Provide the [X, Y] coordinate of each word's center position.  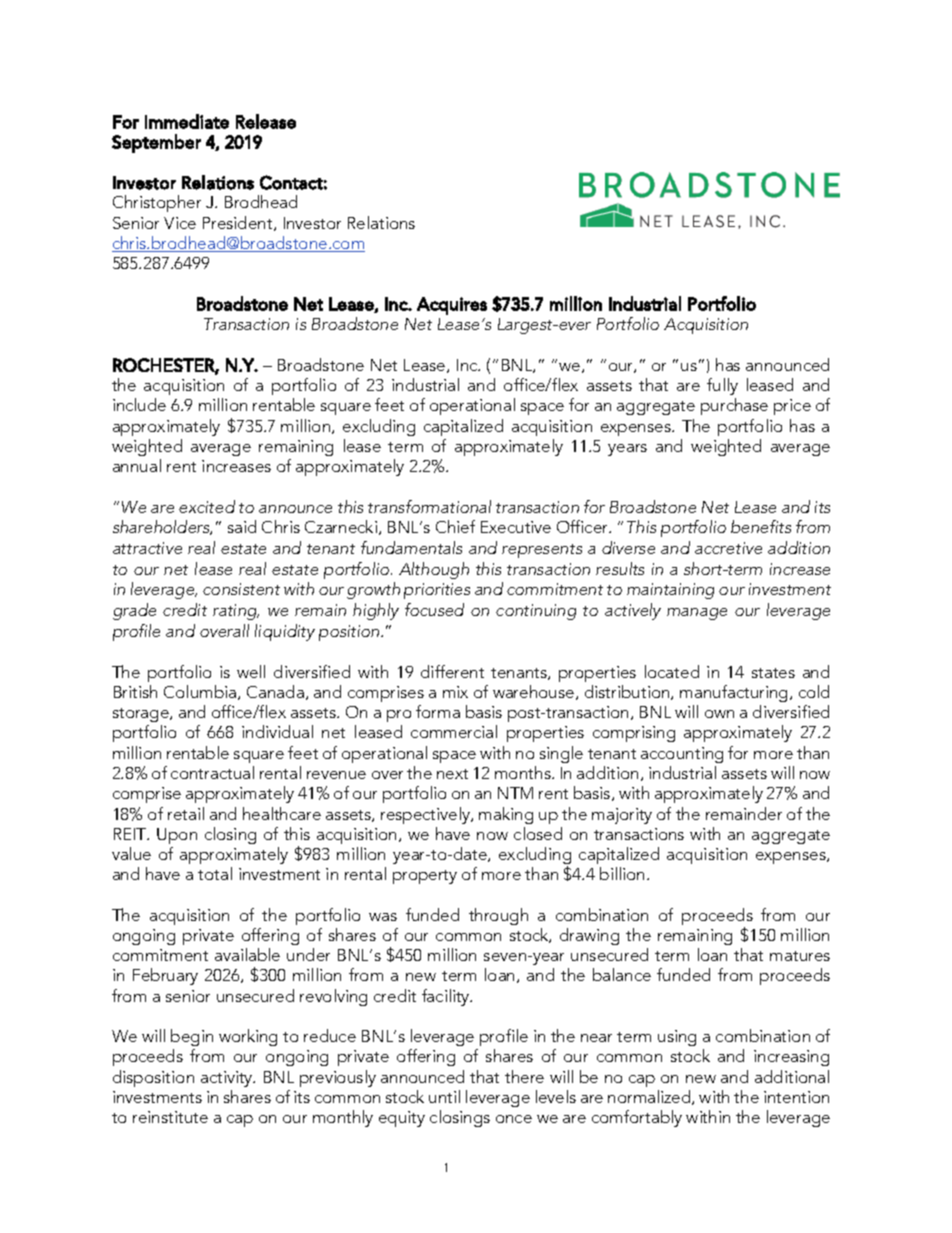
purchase [734, 406]
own [719, 714]
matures [800, 956]
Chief [455, 526]
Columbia [201, 692]
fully [722, 386]
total [215, 873]
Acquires [452, 306]
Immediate [187, 121]
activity [228, 1079]
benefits [761, 526]
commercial [454, 731]
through [498, 916]
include [139, 404]
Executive [516, 527]
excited [207, 506]
